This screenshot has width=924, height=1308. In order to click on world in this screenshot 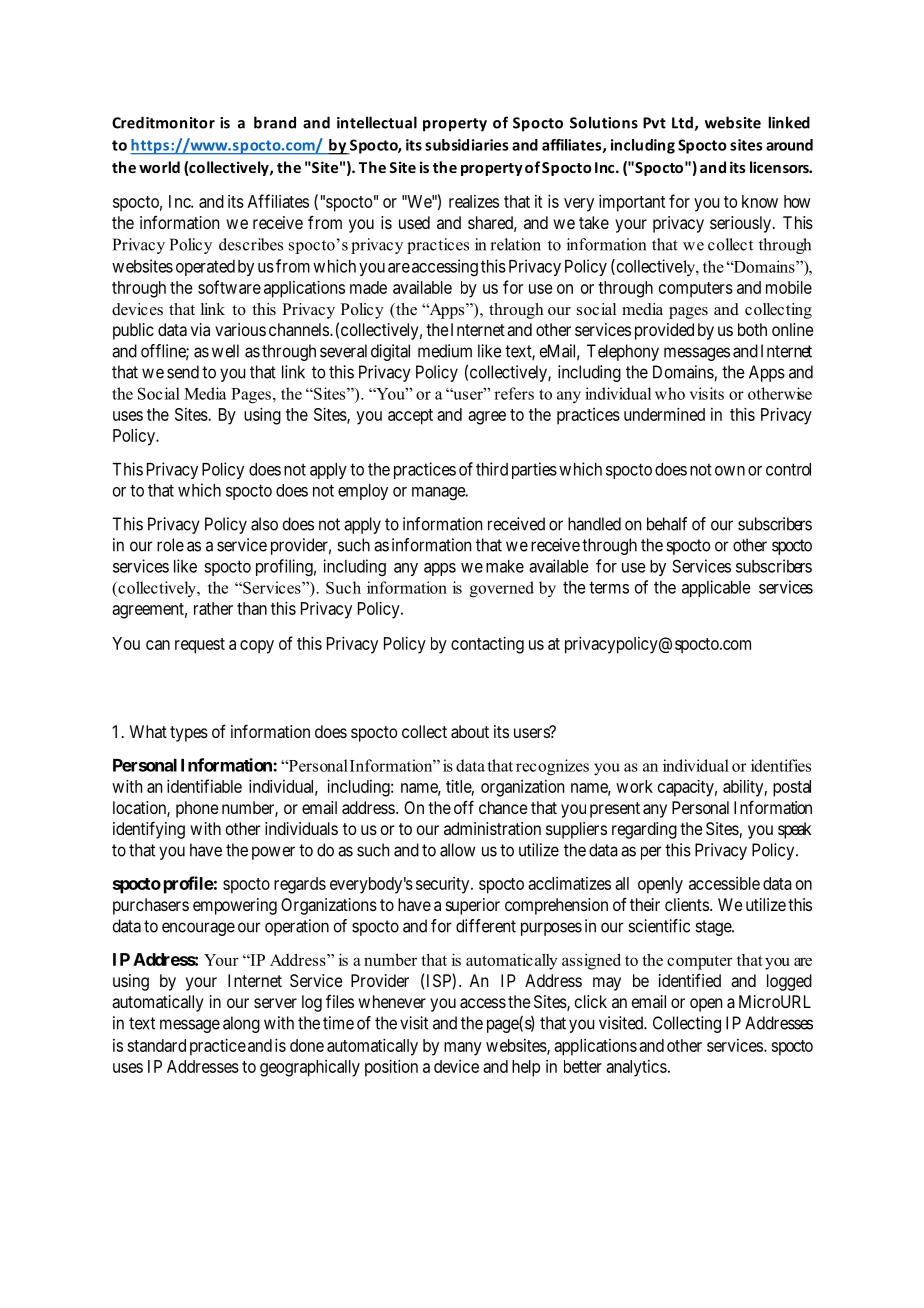, I will do `click(159, 167)`.
